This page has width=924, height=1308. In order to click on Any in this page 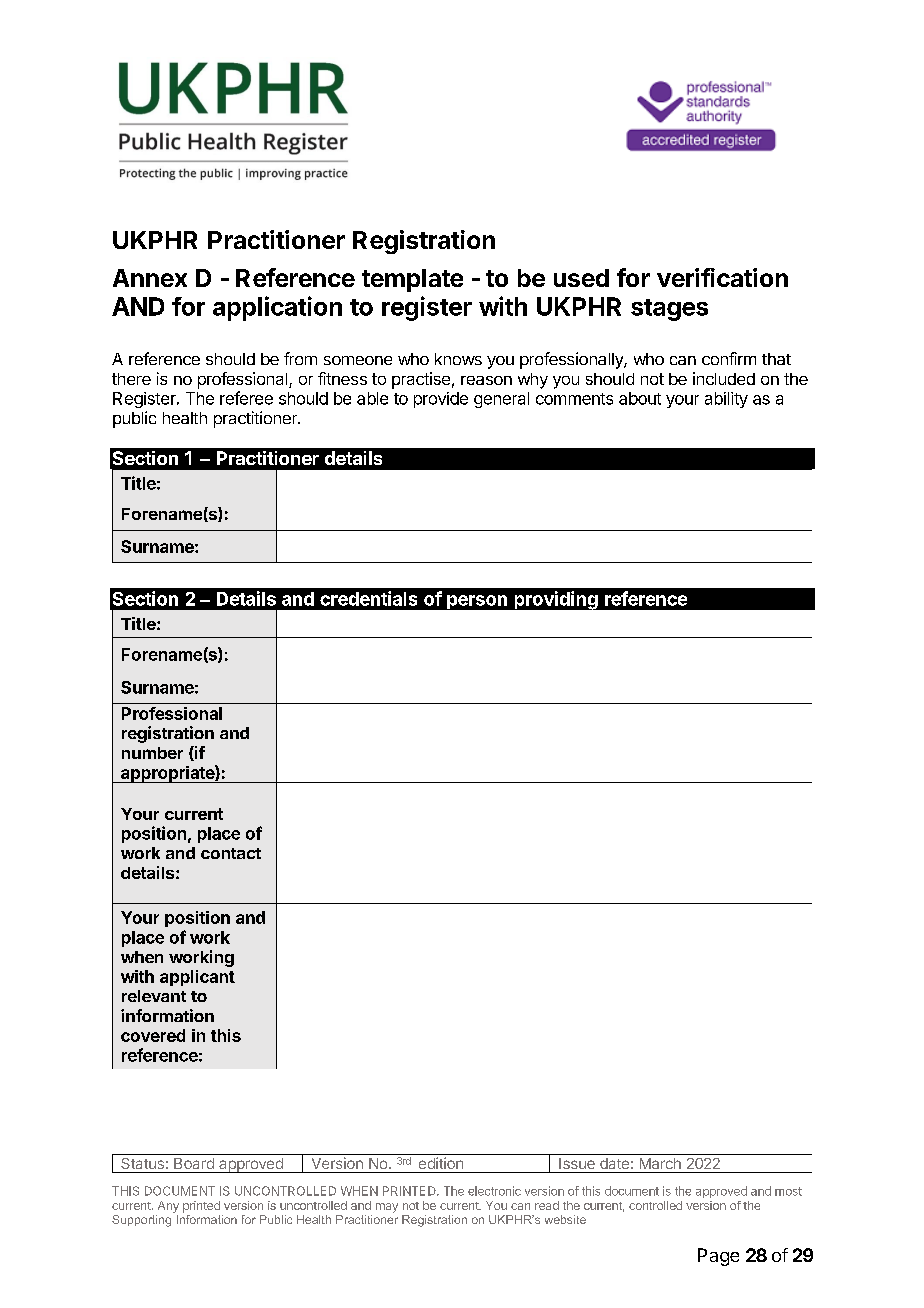, I will do `click(168, 1207)`.
